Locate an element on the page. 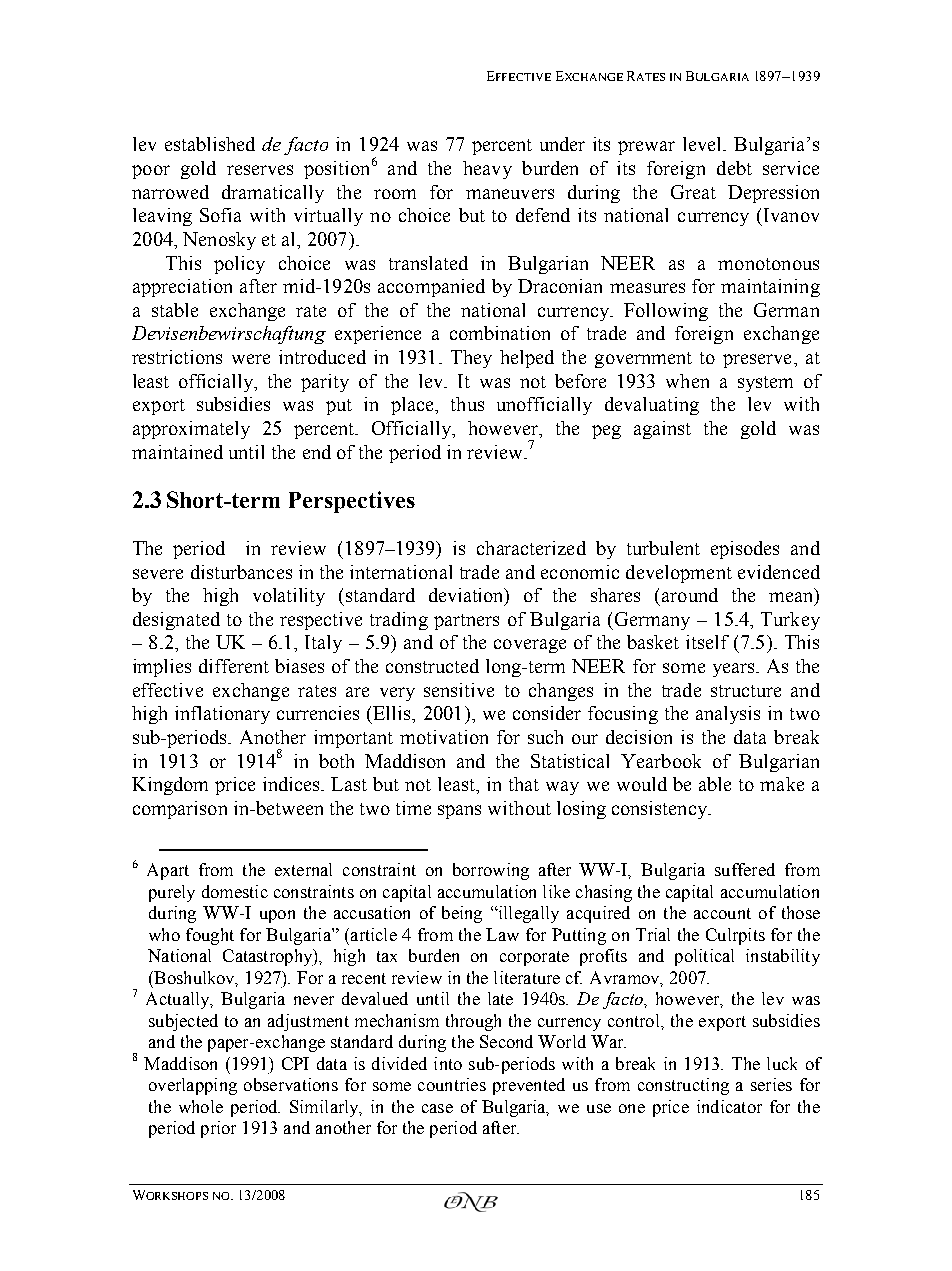  partners is located at coordinates (466, 622).
